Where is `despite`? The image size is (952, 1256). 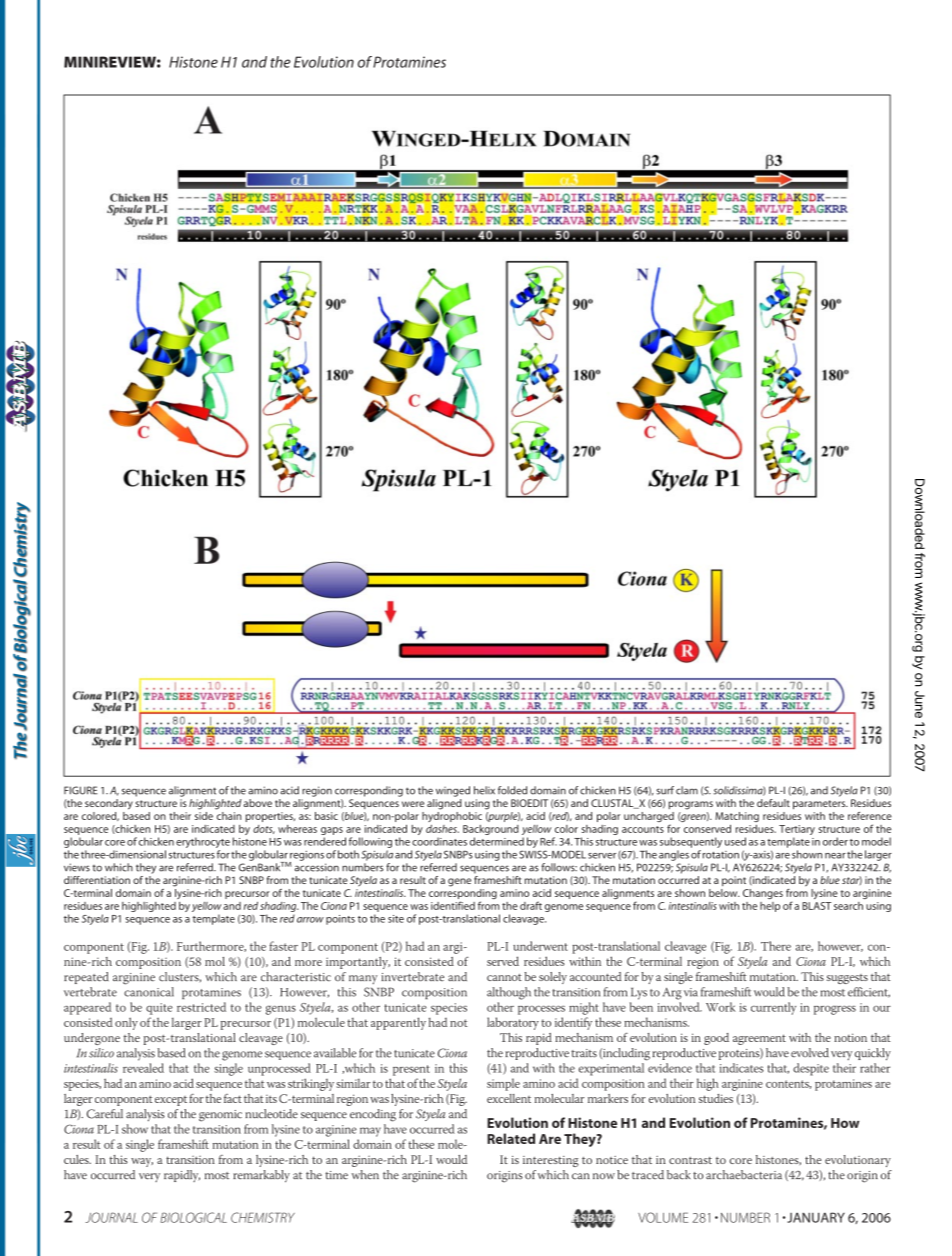 despite is located at coordinates (811, 1069).
